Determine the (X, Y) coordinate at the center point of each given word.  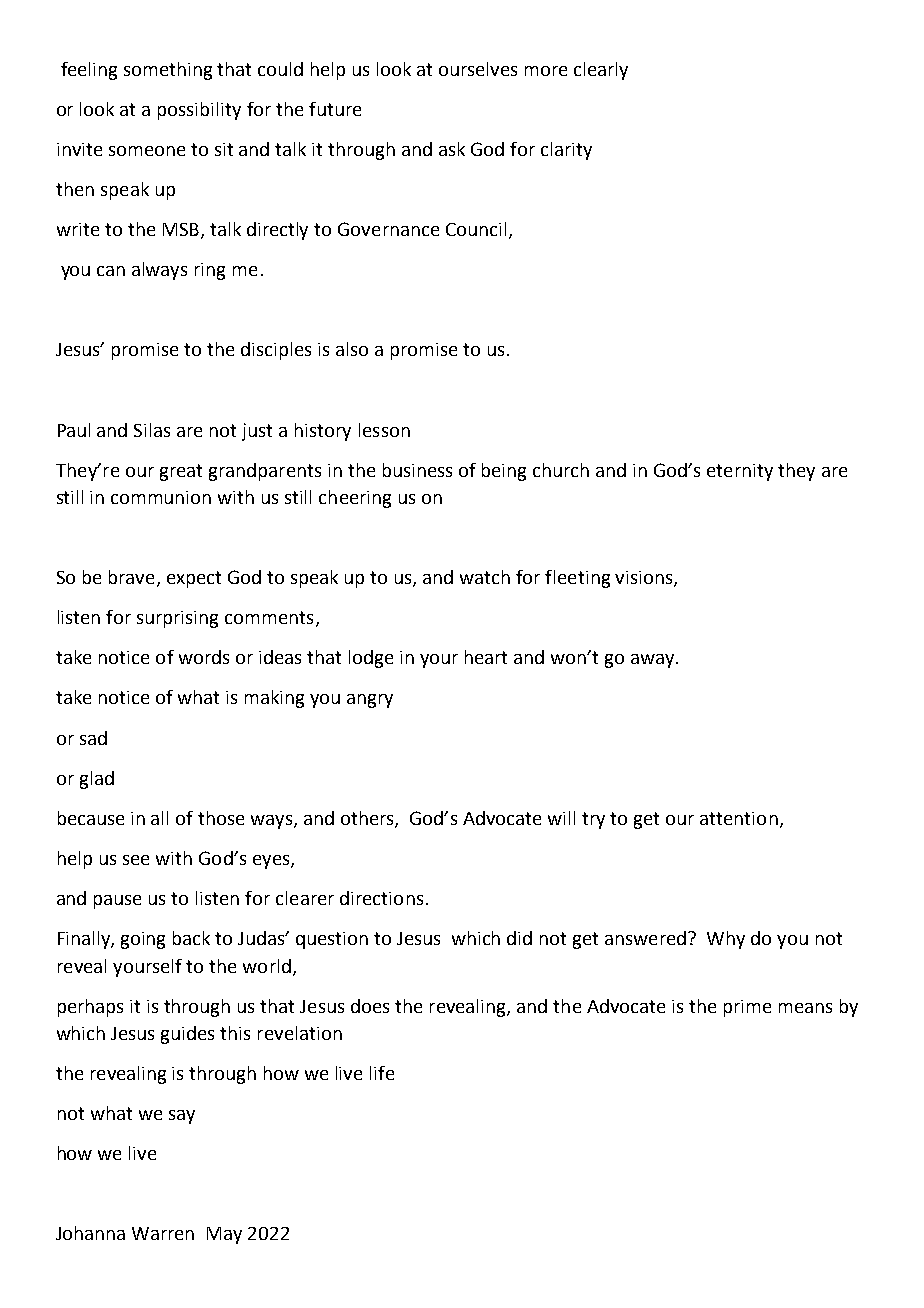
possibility (199, 111)
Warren (163, 1233)
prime (747, 1008)
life (382, 1073)
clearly (601, 71)
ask (452, 149)
